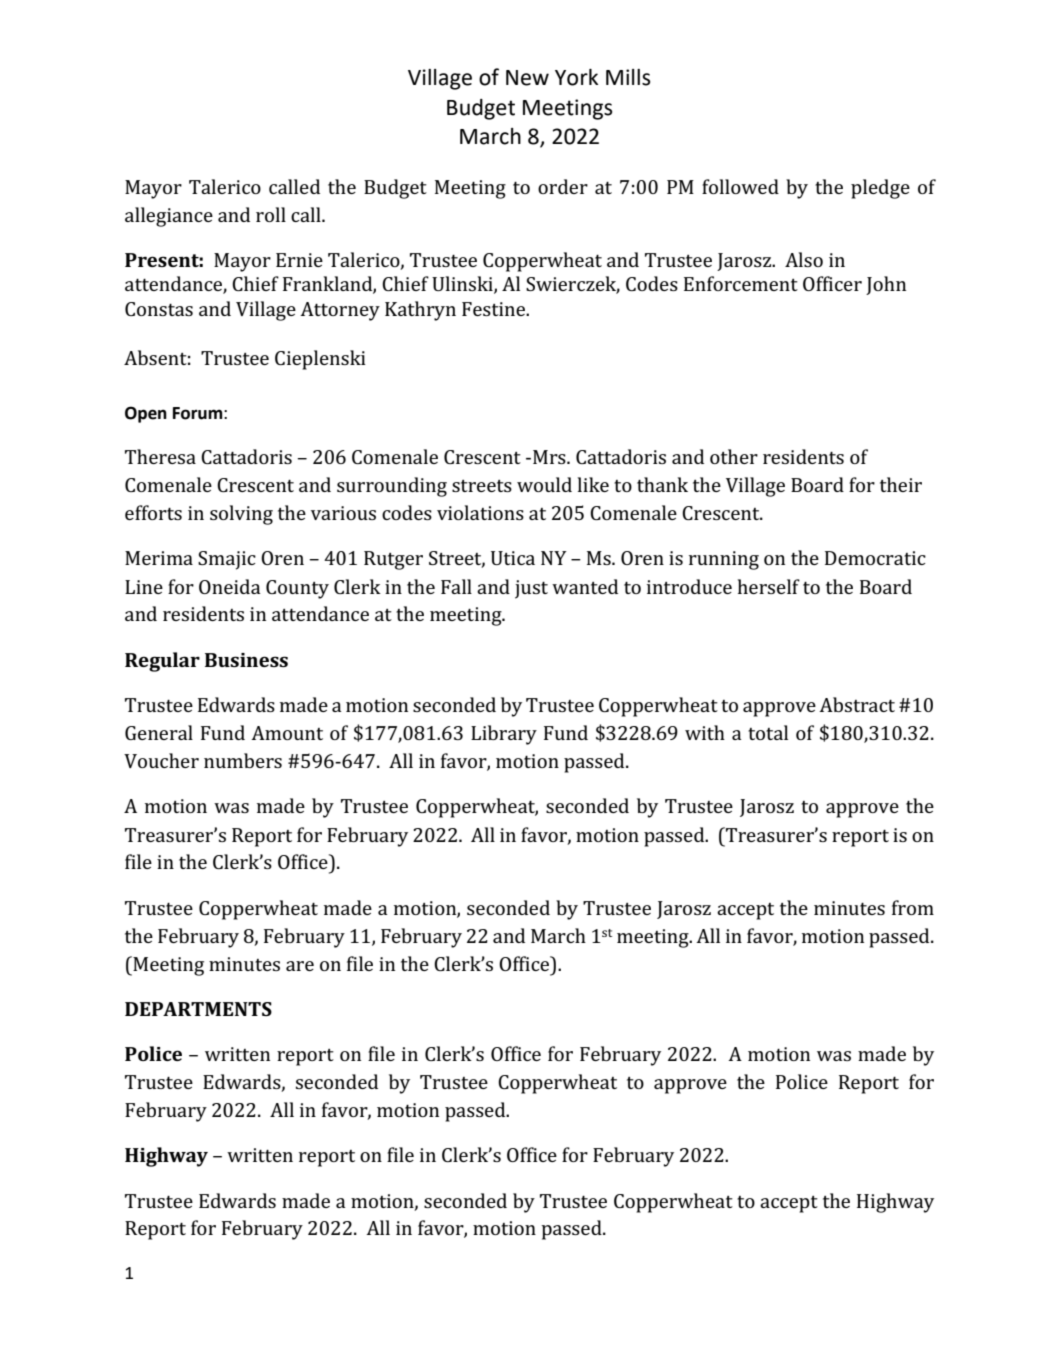 The height and width of the document is (1370, 1059). I want to click on roll, so click(271, 214).
